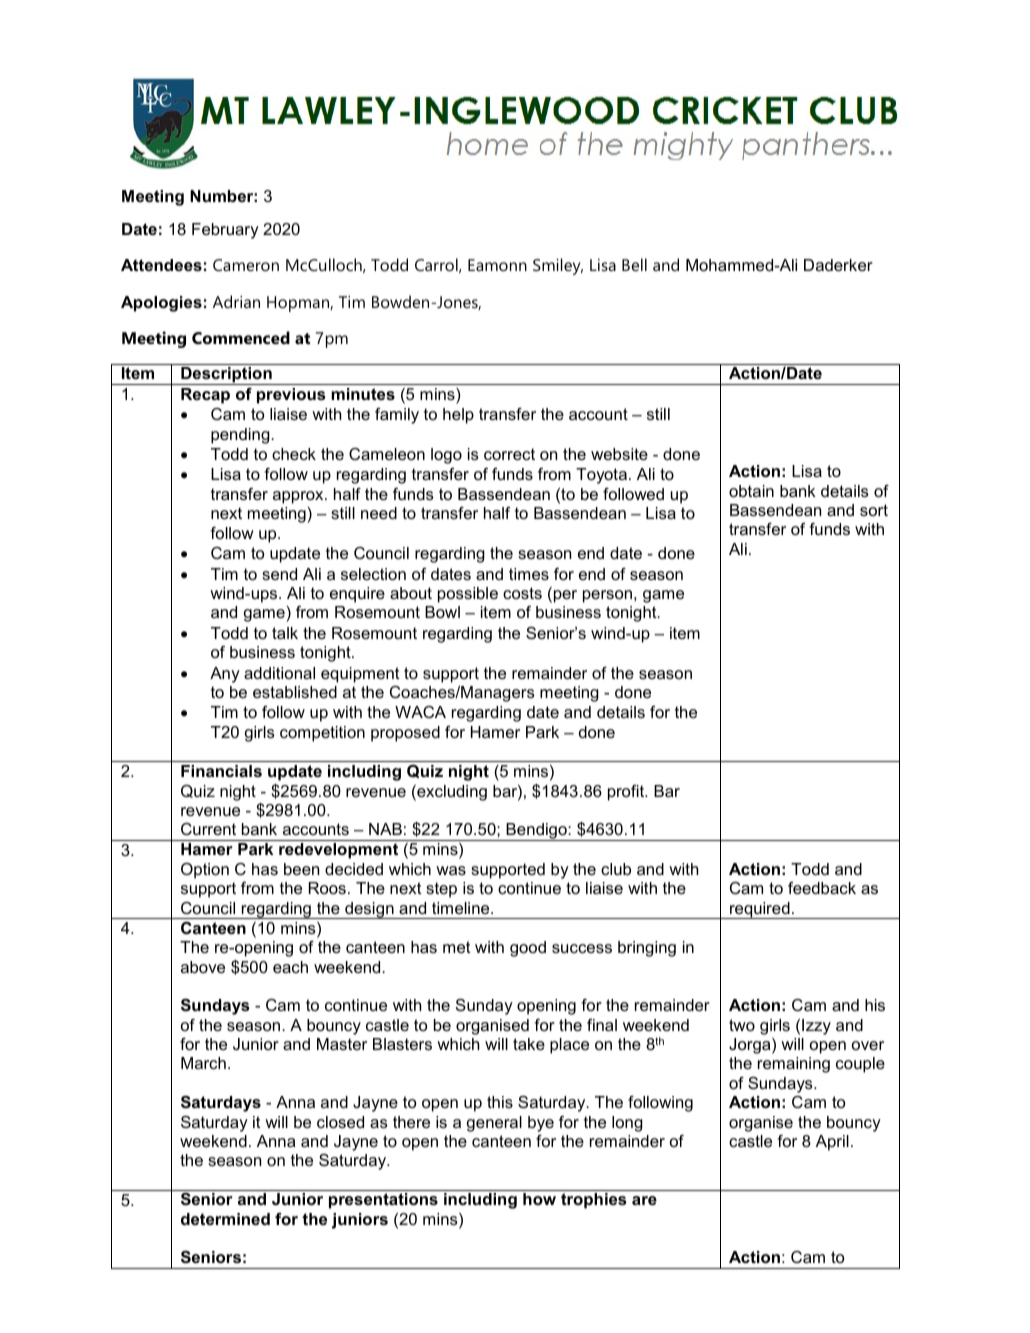  What do you see at coordinates (225, 1219) in the document?
I see `determined` at bounding box center [225, 1219].
